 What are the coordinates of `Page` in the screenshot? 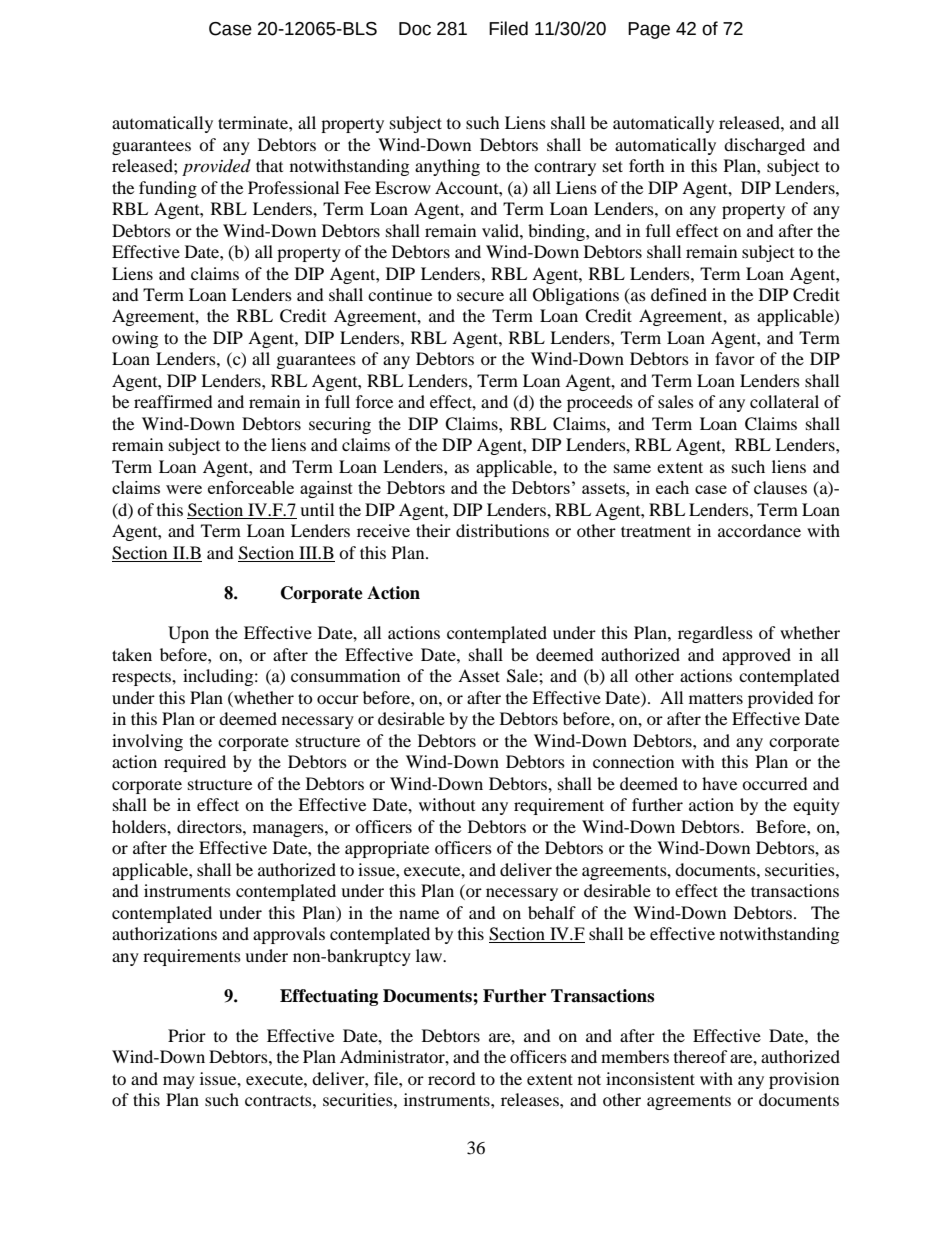 It's located at (649, 30).
